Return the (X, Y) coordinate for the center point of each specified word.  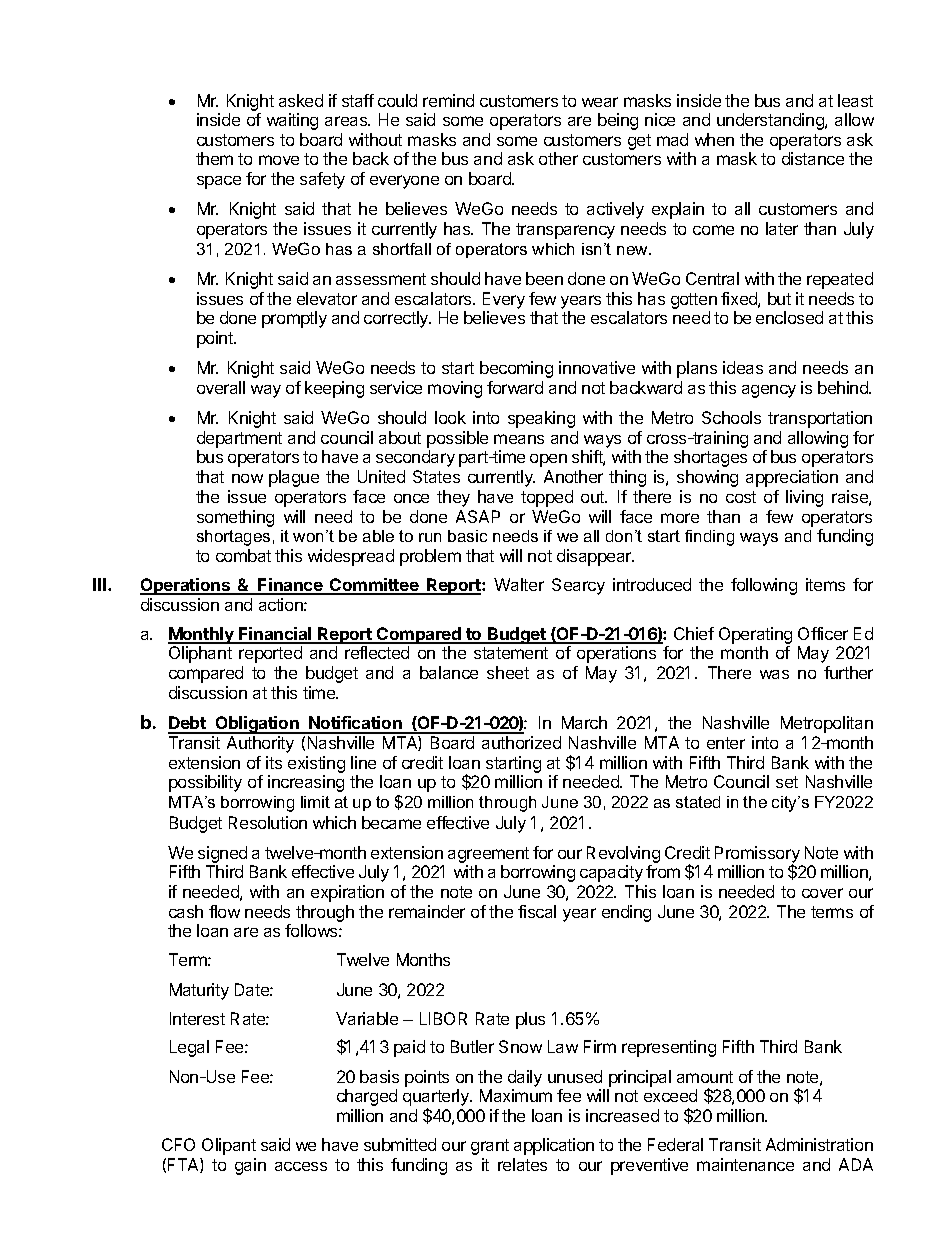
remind (448, 100)
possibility (205, 783)
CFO (178, 1144)
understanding (771, 121)
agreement (488, 855)
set (787, 782)
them (214, 158)
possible (457, 439)
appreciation (792, 478)
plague (294, 478)
